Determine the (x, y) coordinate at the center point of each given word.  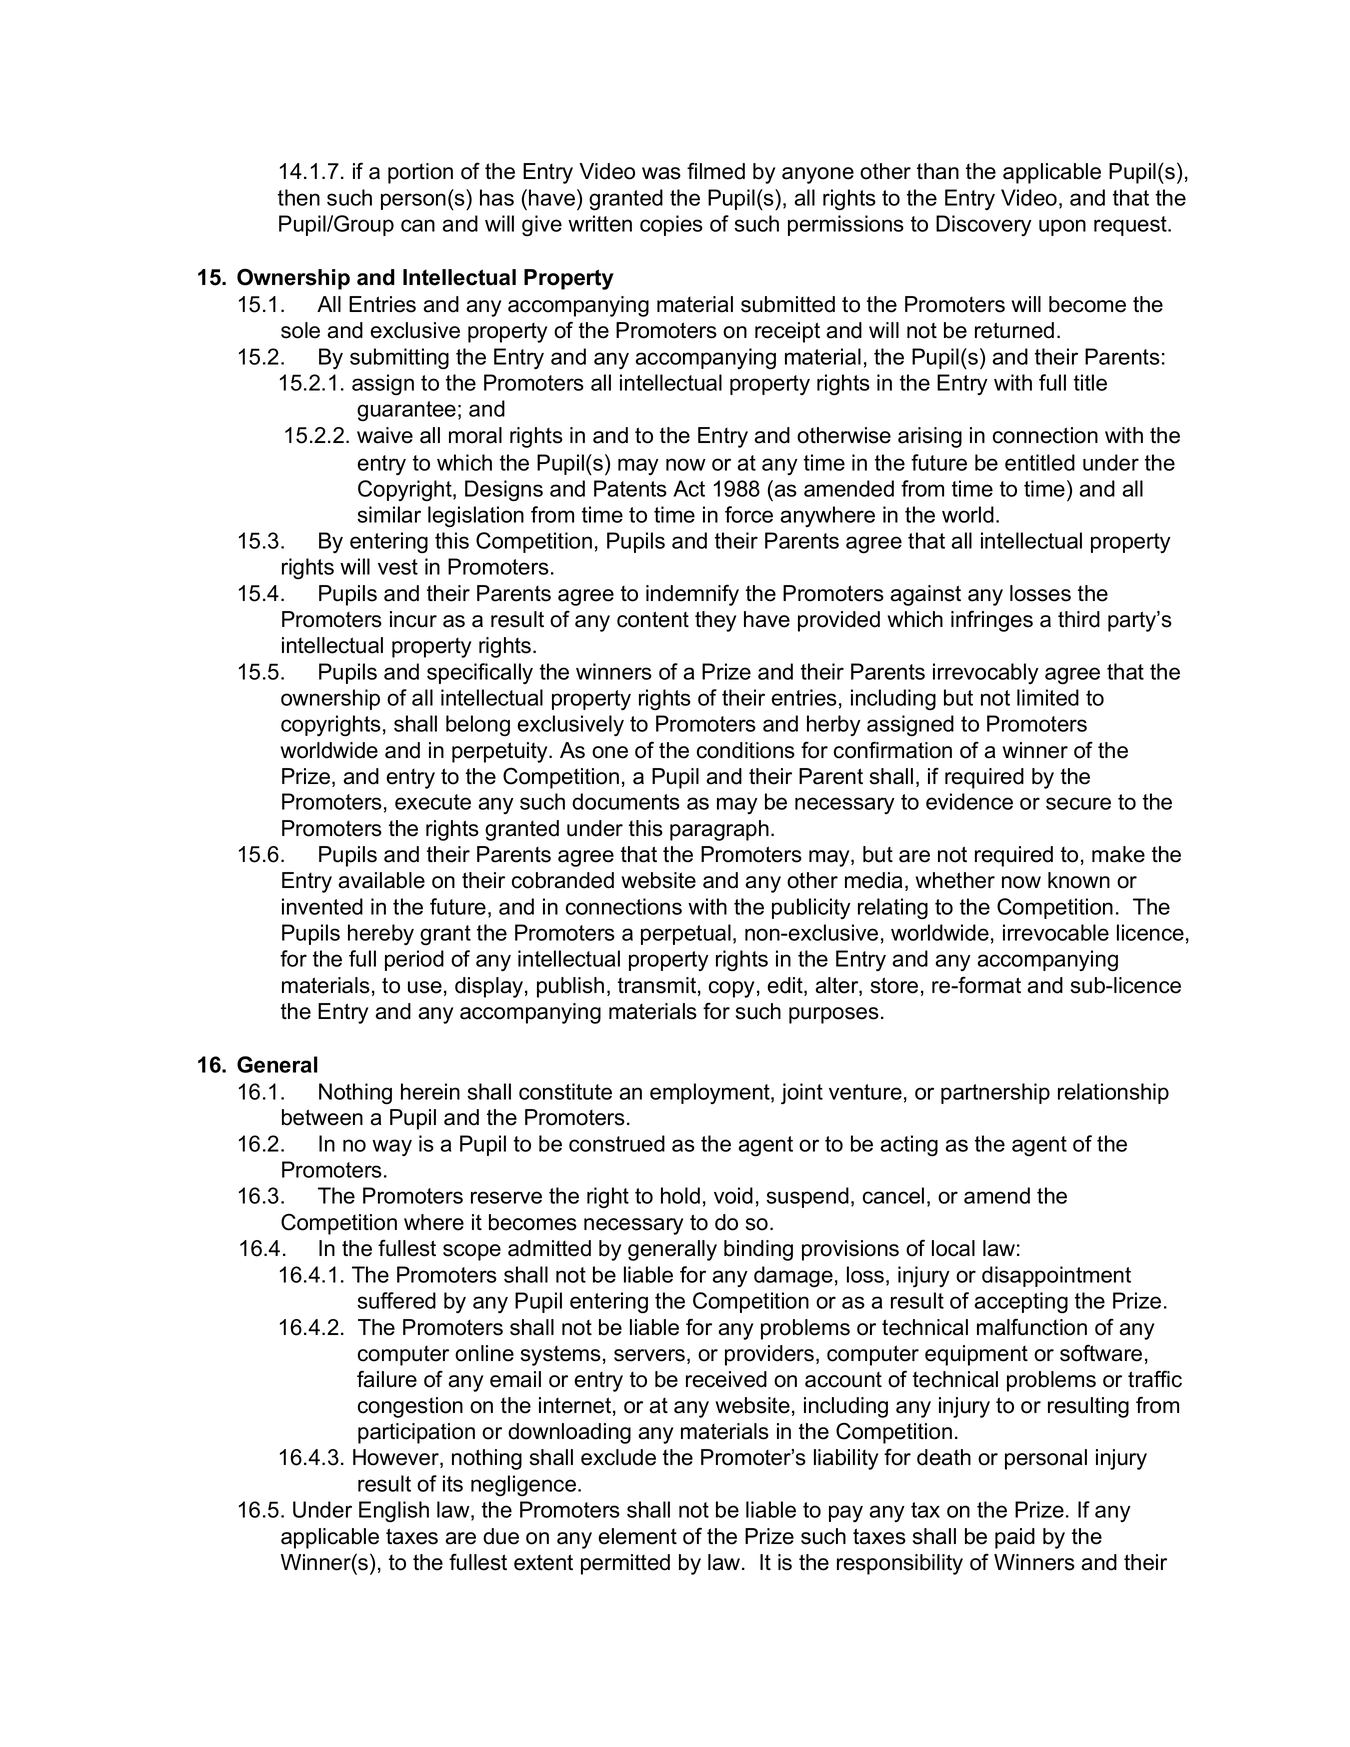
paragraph (719, 830)
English (394, 1511)
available (382, 880)
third (1079, 619)
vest (398, 567)
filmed (716, 171)
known (1079, 880)
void (733, 1195)
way (392, 1147)
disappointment (1056, 1276)
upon (1062, 227)
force (749, 514)
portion (420, 173)
